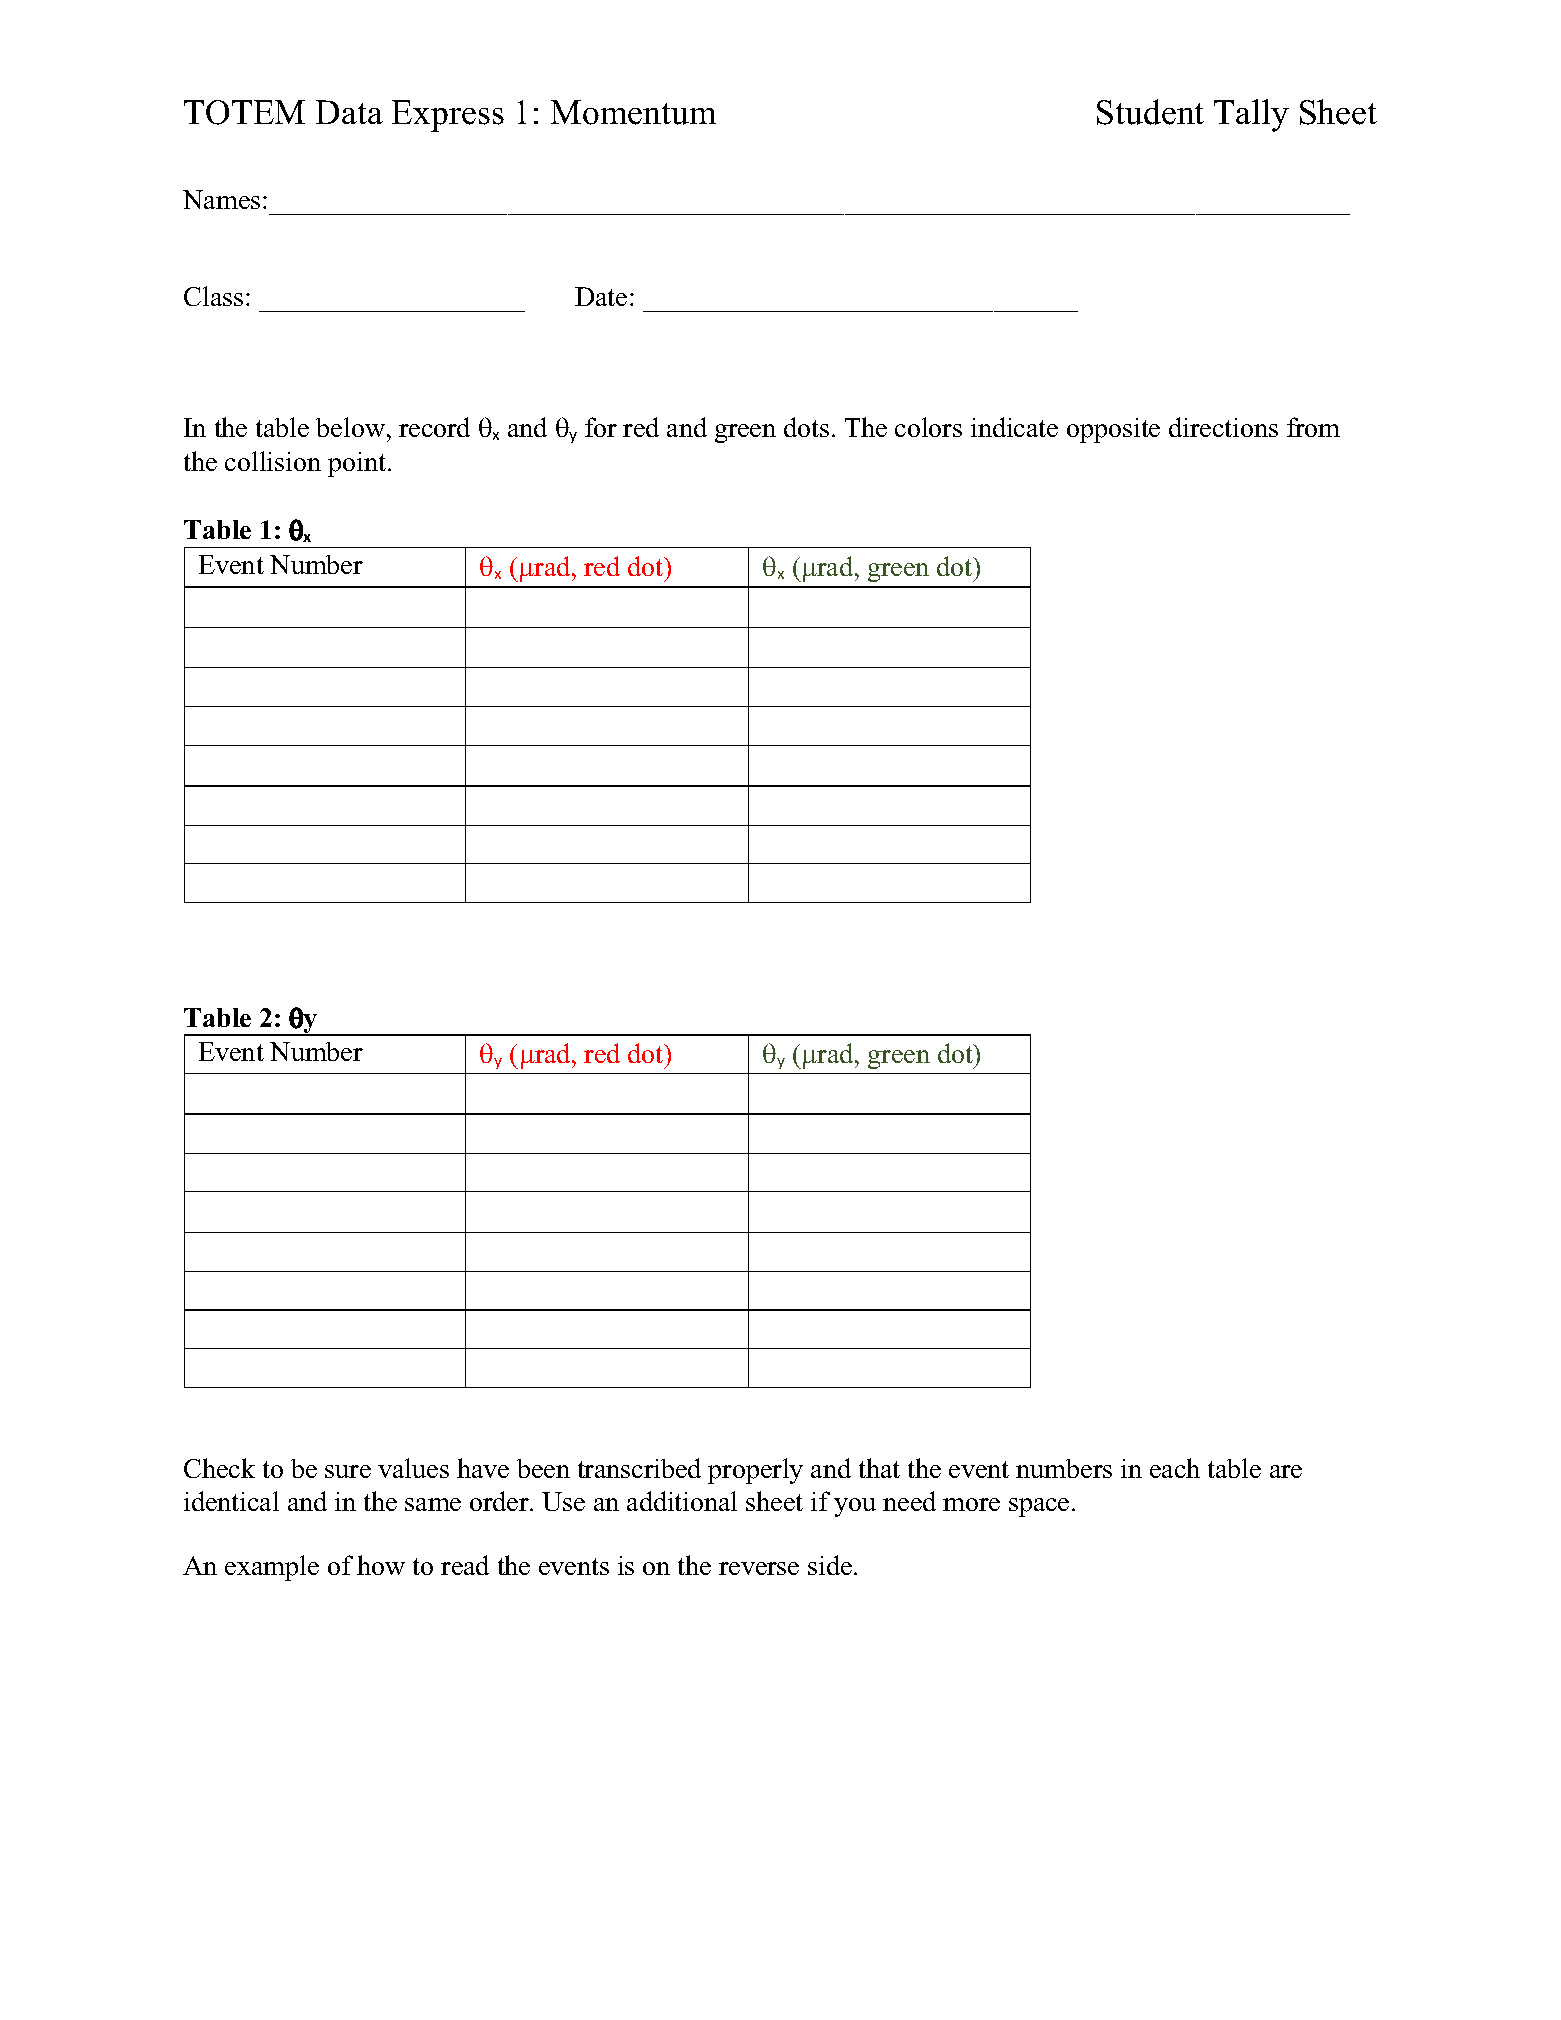 The image size is (1561, 2020). I want to click on Momentum, so click(633, 112).
